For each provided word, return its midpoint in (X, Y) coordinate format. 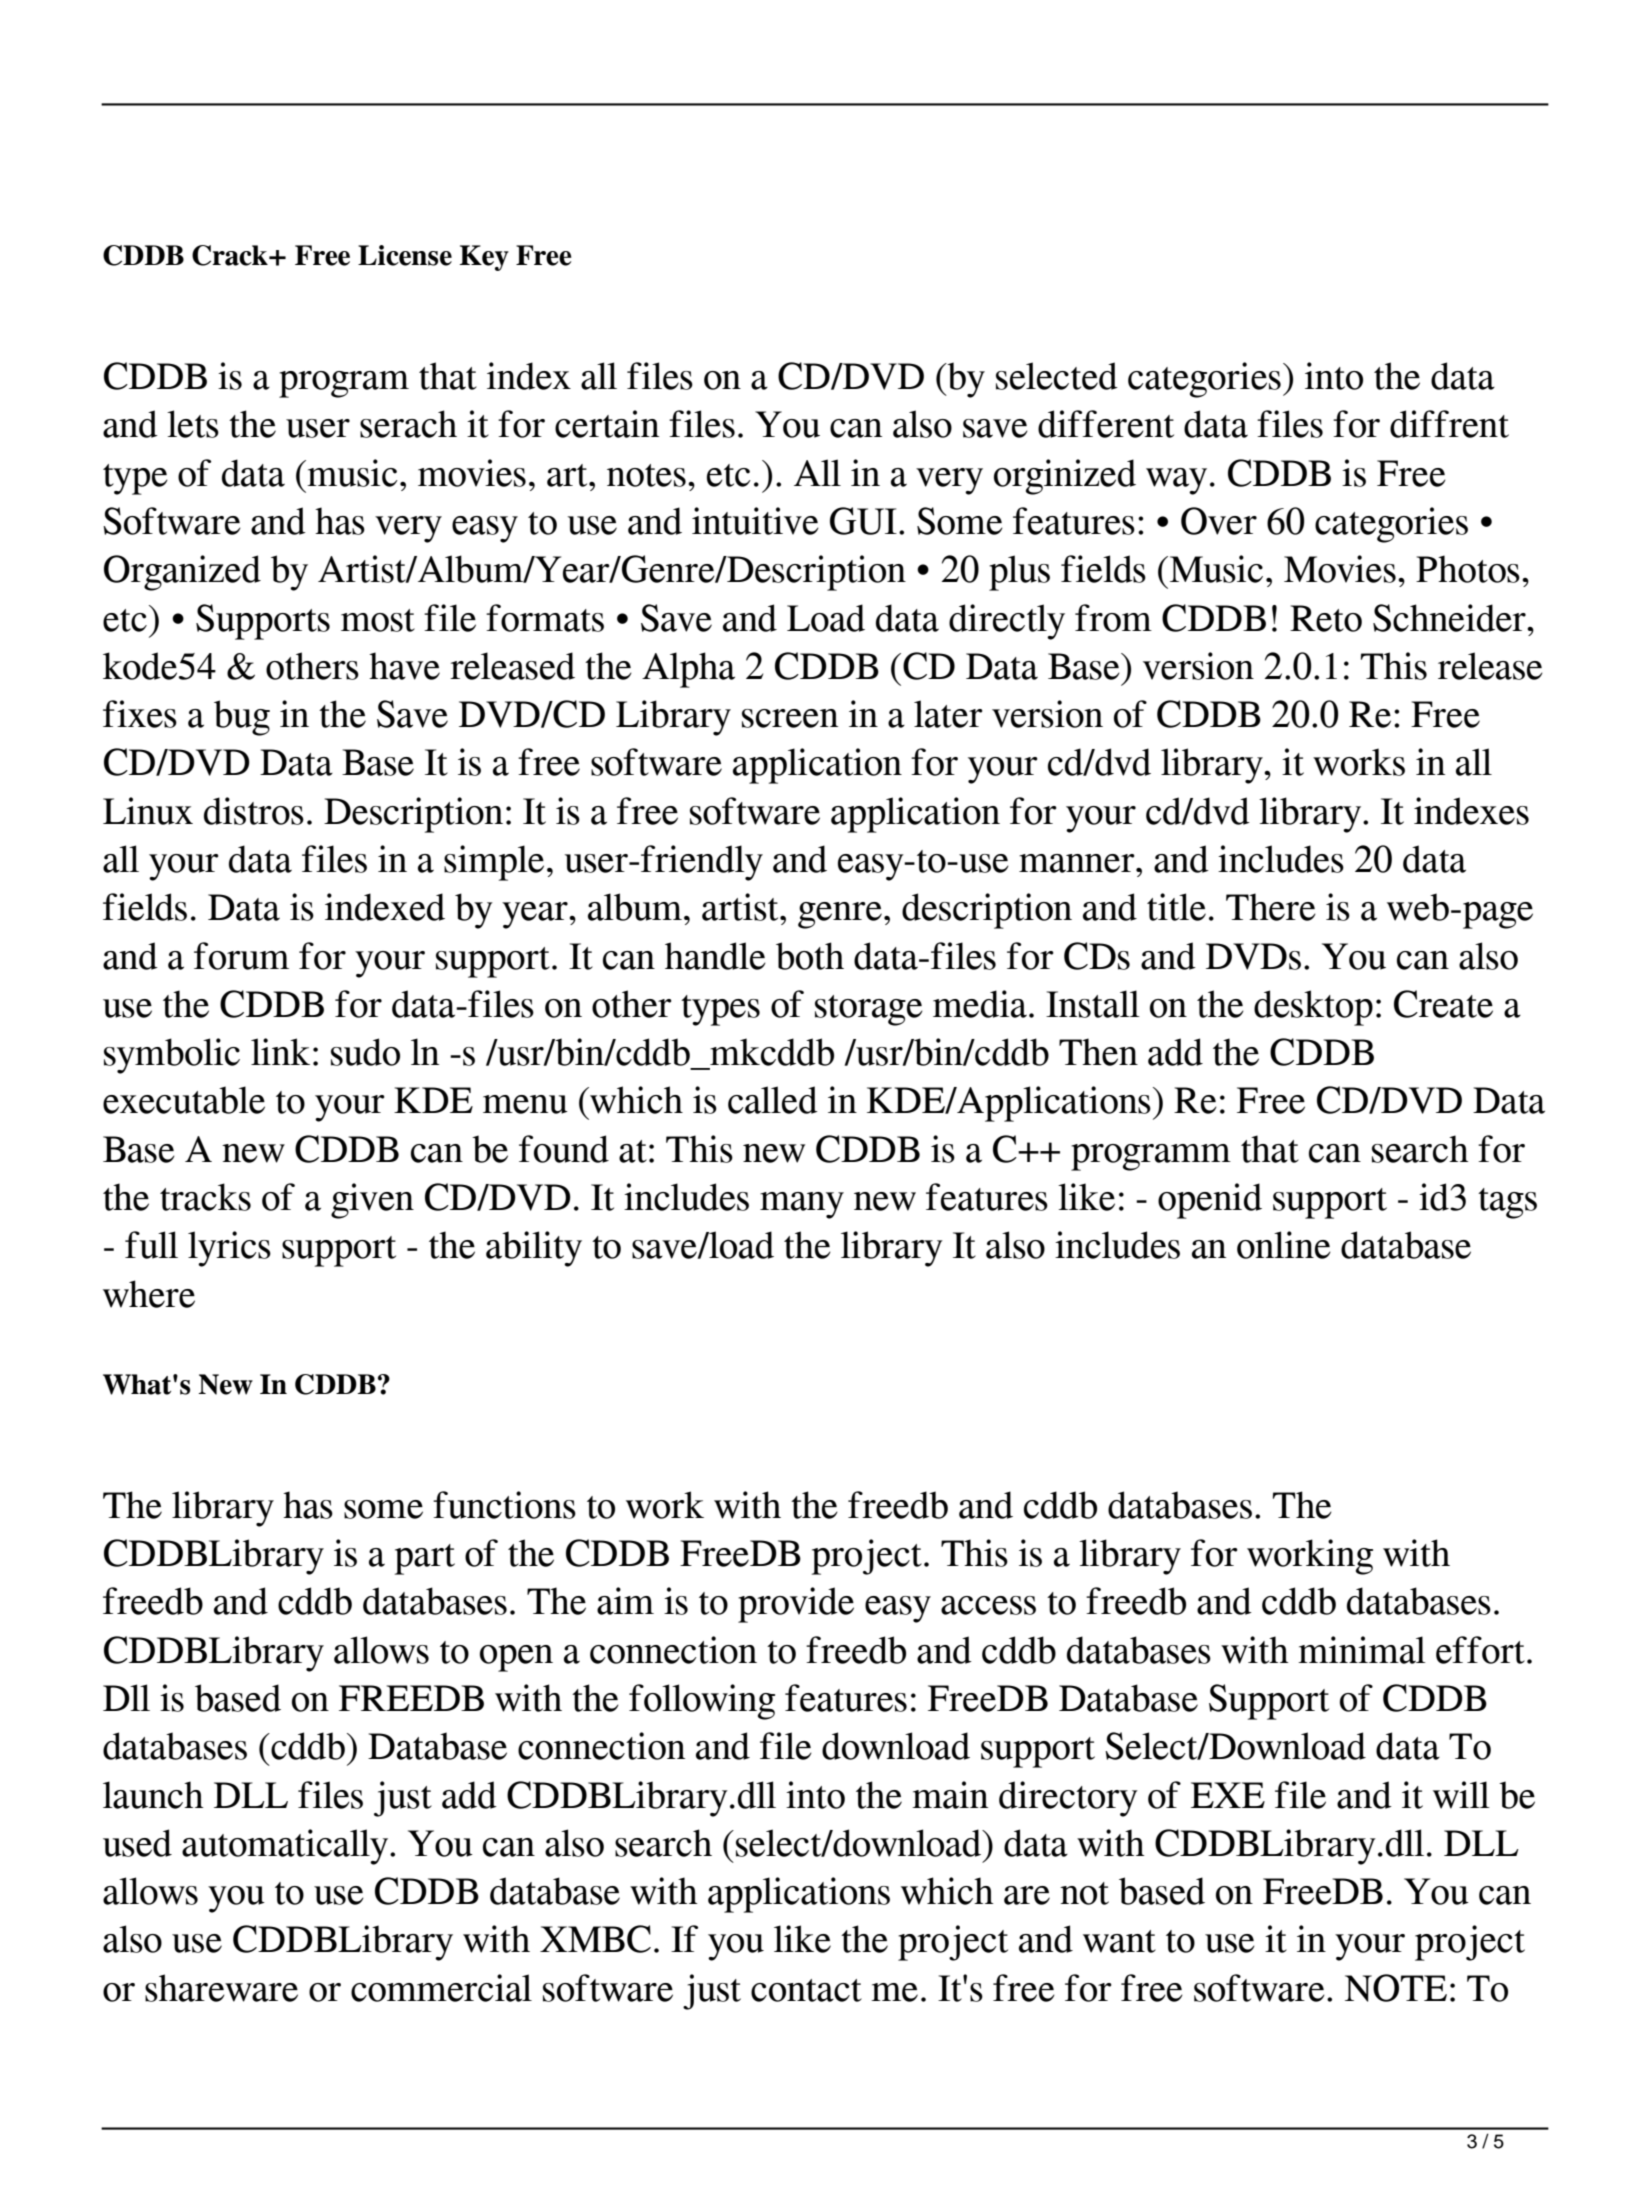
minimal (1362, 1650)
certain (607, 424)
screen (790, 718)
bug (242, 718)
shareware (221, 1988)
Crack (231, 255)
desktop (1313, 1008)
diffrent (1449, 424)
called (773, 1100)
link (280, 1051)
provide (796, 1605)
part (425, 1559)
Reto (1326, 618)
